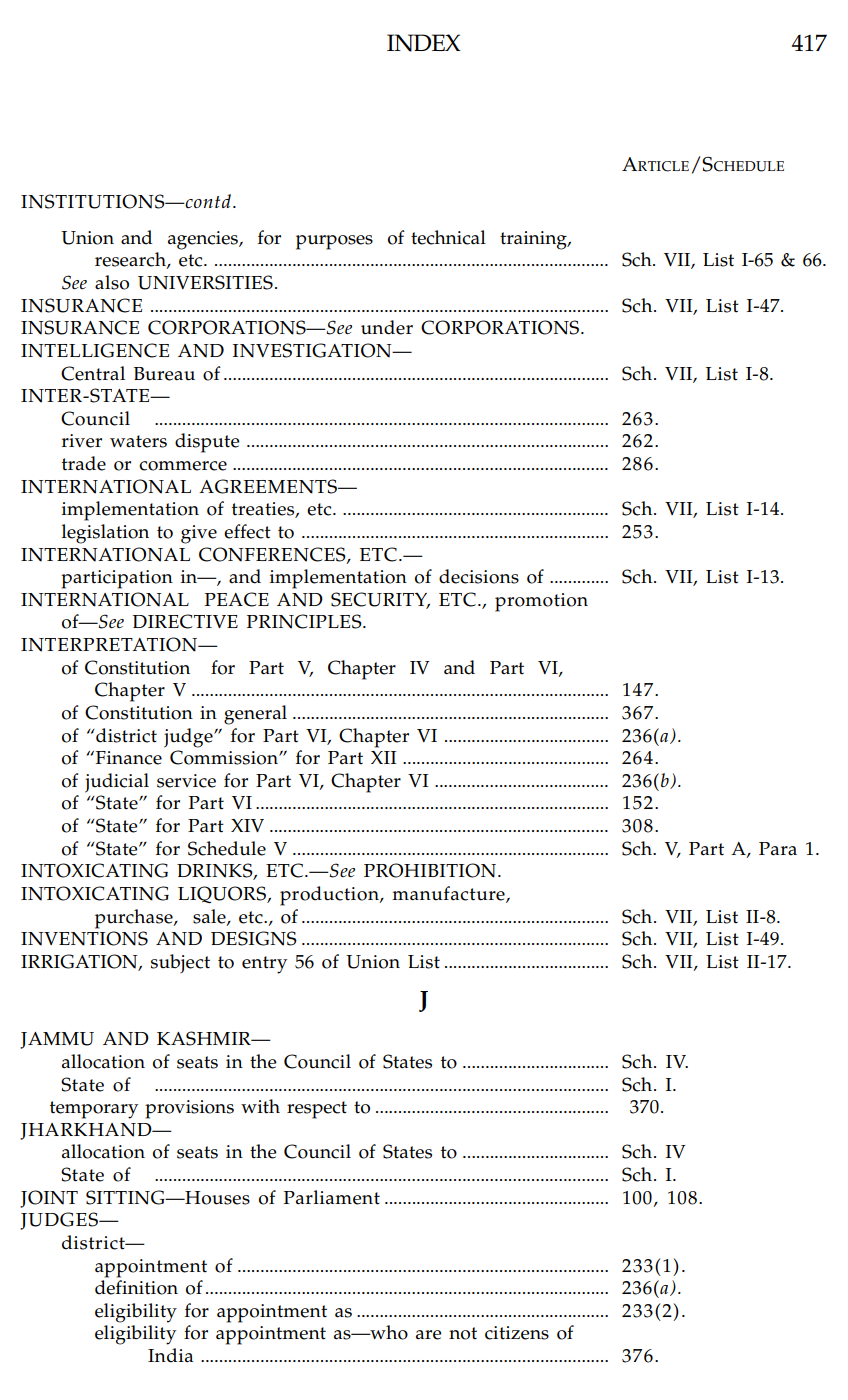 This document has width=848, height=1400. I want to click on Bureau, so click(164, 374).
